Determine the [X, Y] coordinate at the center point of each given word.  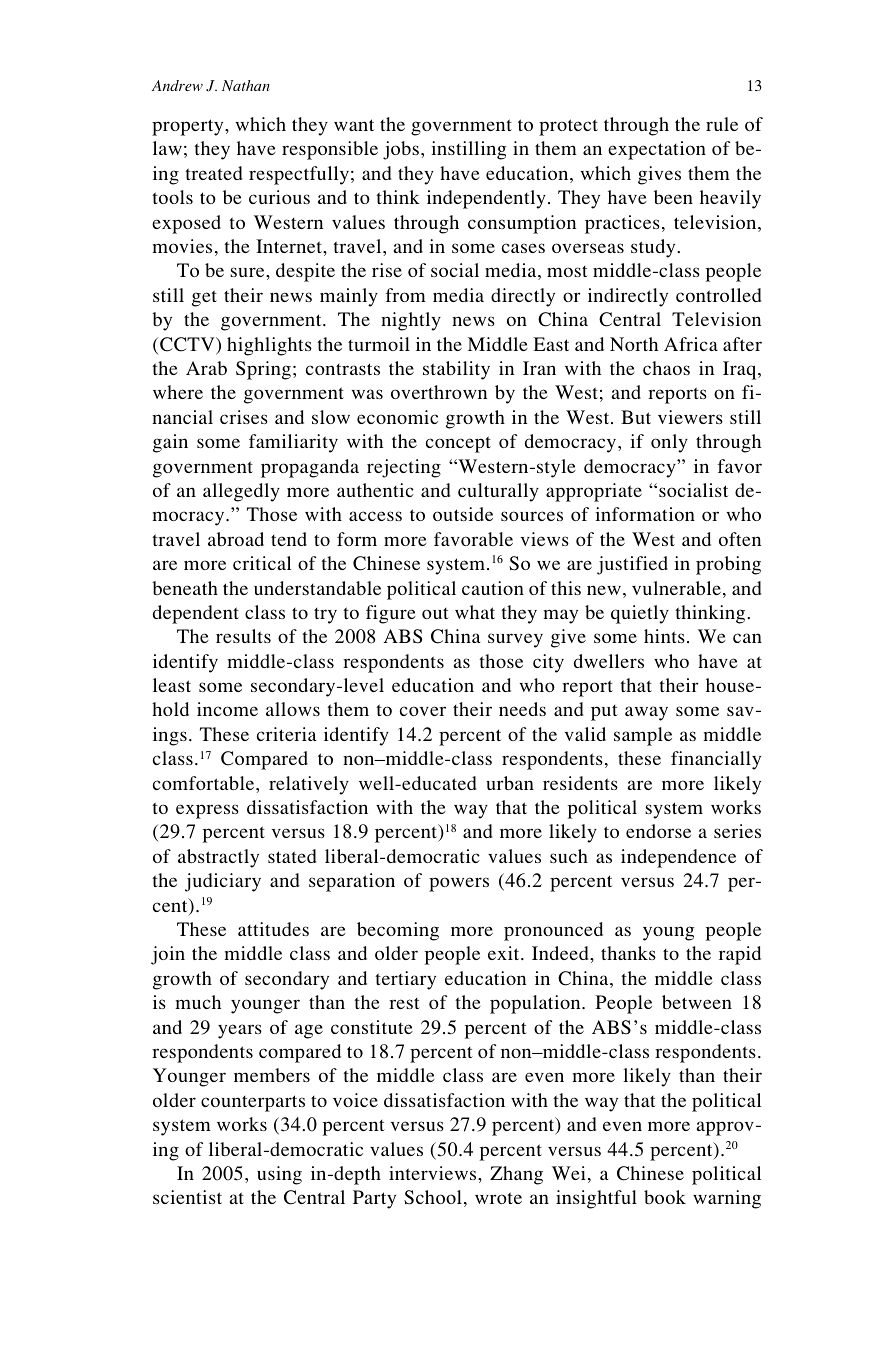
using [279, 1175]
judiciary [223, 882]
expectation [657, 150]
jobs [401, 150]
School [433, 1197]
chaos [666, 368]
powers [459, 884]
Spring [263, 370]
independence [678, 858]
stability [456, 370]
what [475, 612]
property [189, 127]
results [243, 636]
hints [664, 636]
